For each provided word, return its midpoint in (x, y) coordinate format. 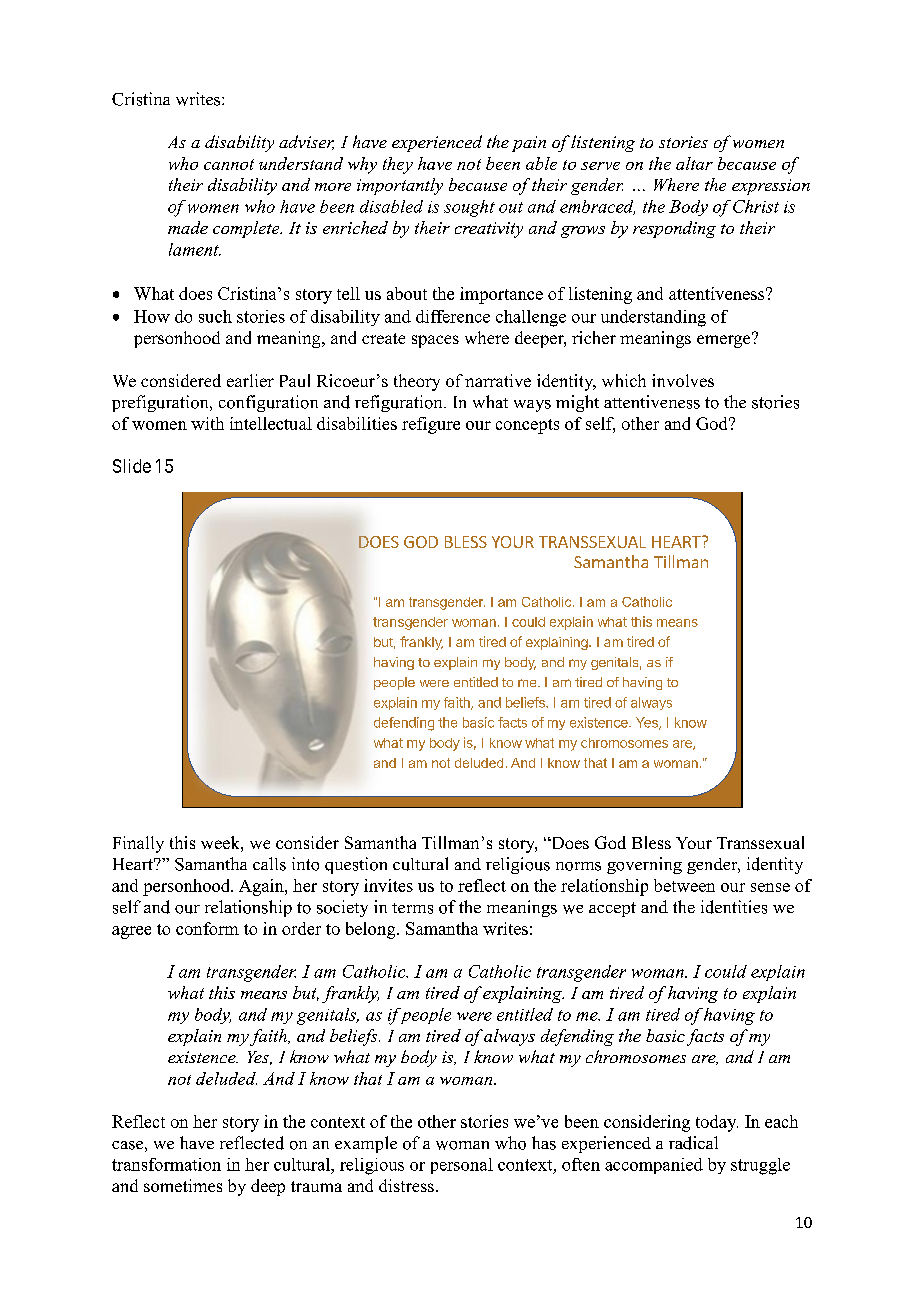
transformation (166, 1164)
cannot (229, 164)
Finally (138, 844)
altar (694, 163)
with (207, 423)
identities (734, 907)
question (356, 865)
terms (412, 908)
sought (469, 208)
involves (683, 380)
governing (644, 865)
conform (207, 928)
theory (417, 382)
